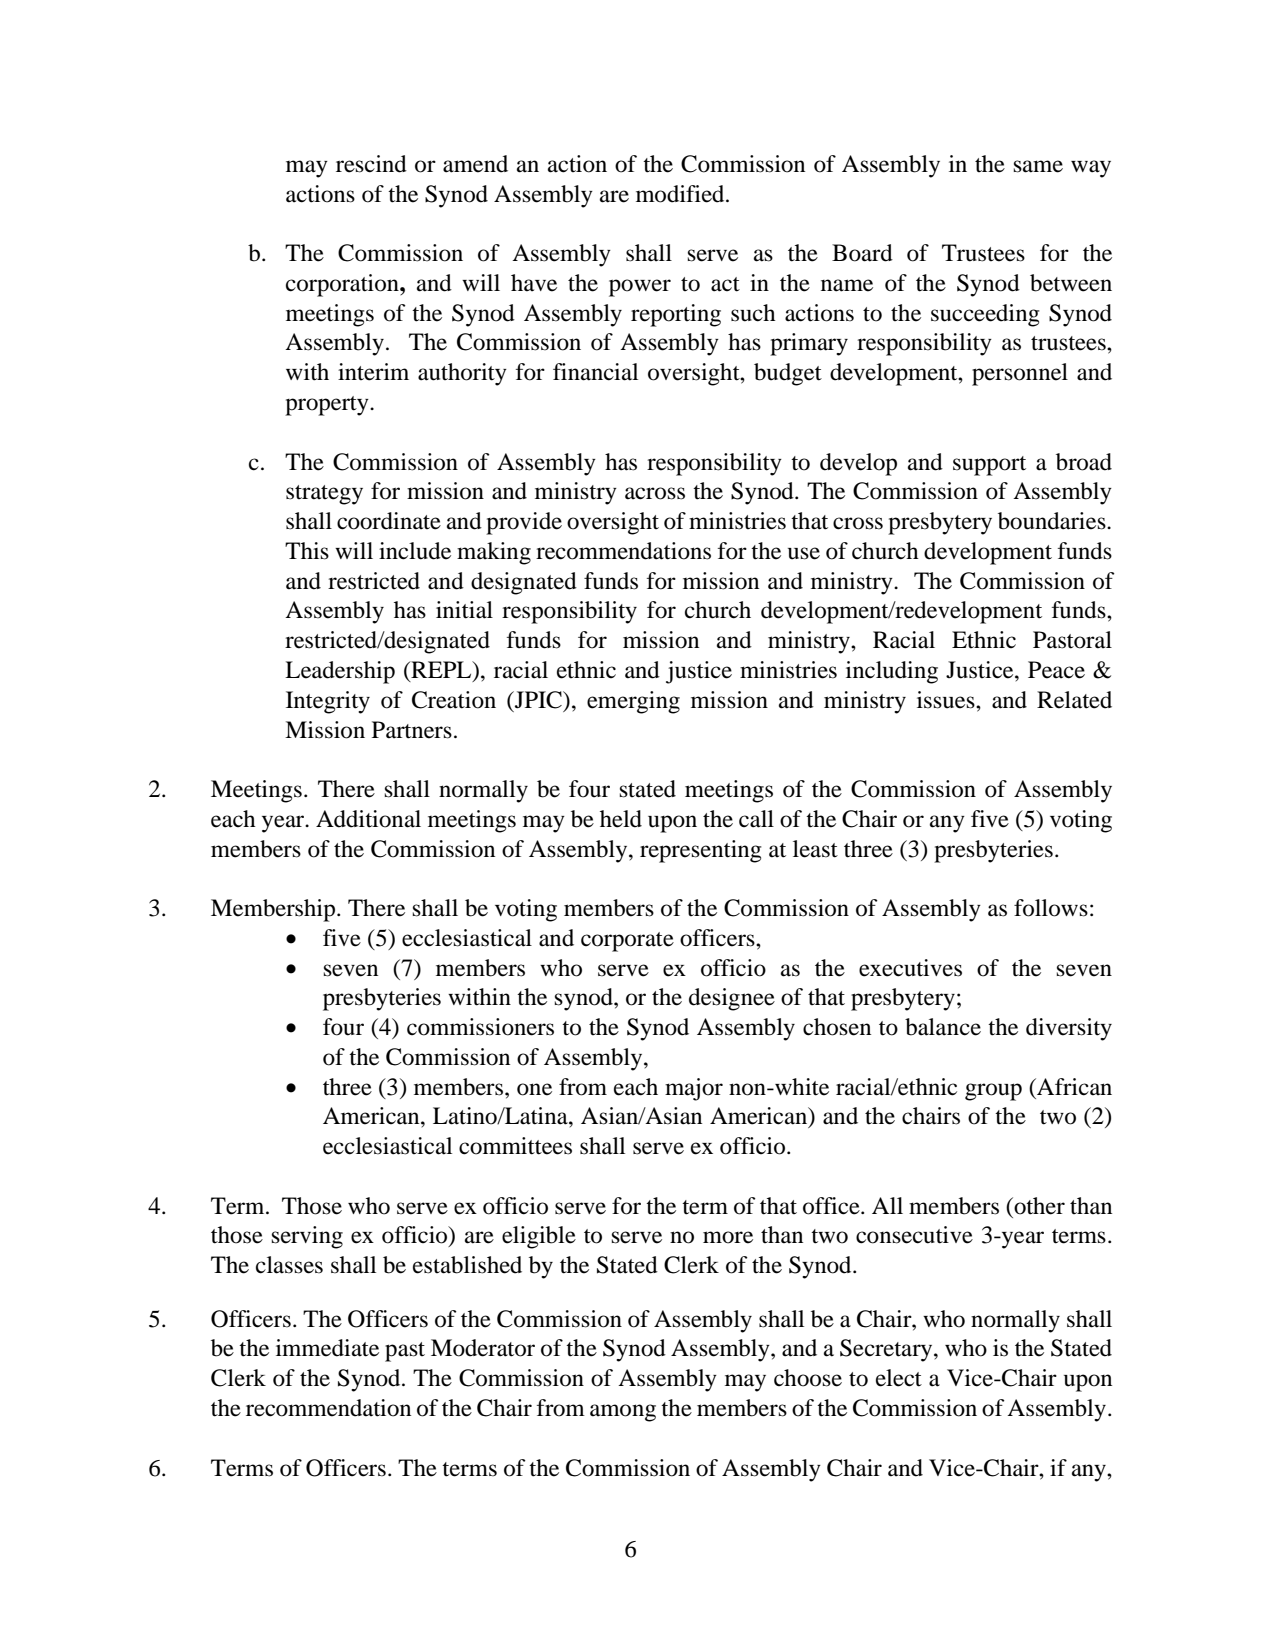  Describe the element at coordinates (1038, 166) in the image. I see `same` at that location.
